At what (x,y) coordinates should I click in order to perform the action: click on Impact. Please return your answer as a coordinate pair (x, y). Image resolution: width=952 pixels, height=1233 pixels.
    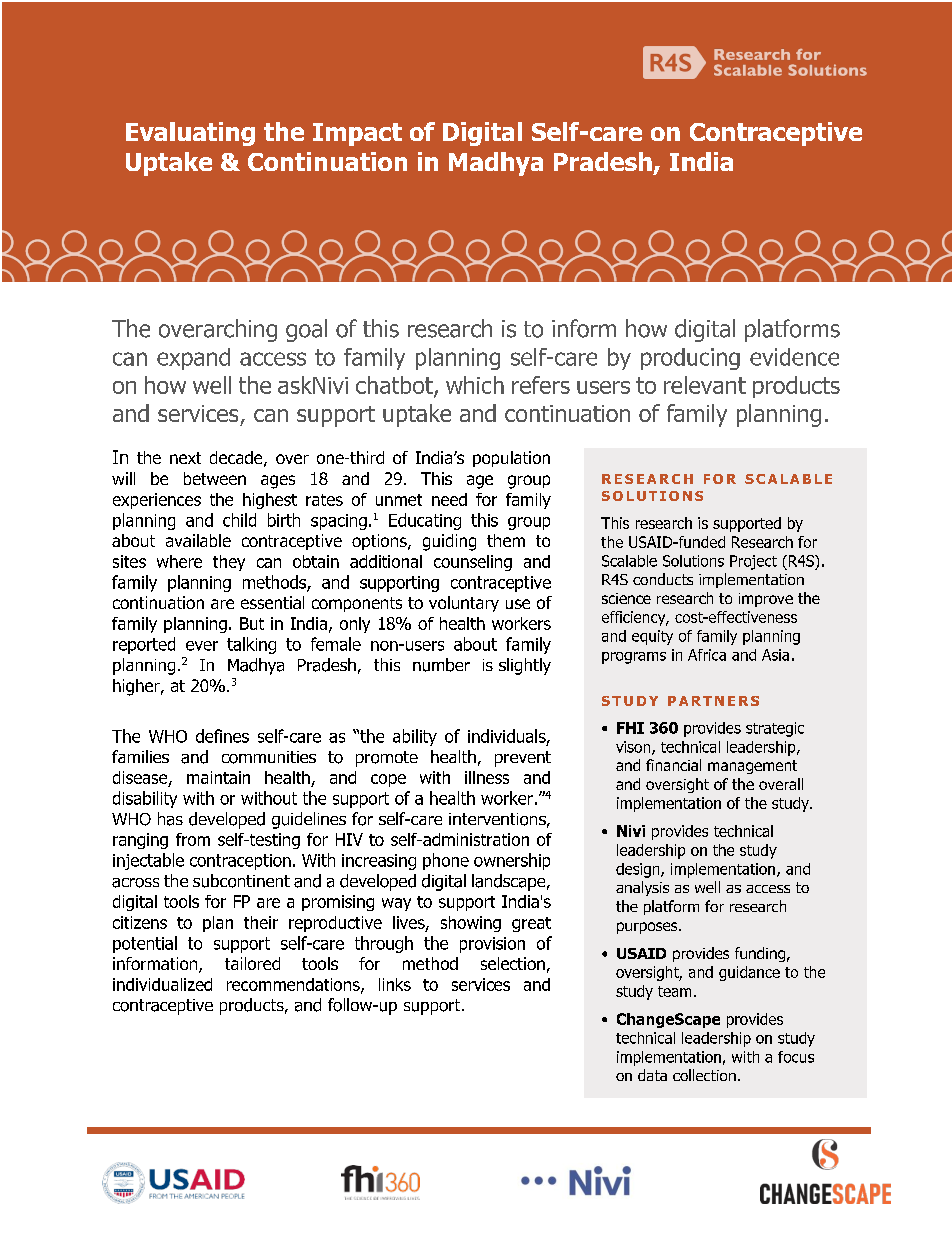
    Looking at the image, I should click on (357, 134).
